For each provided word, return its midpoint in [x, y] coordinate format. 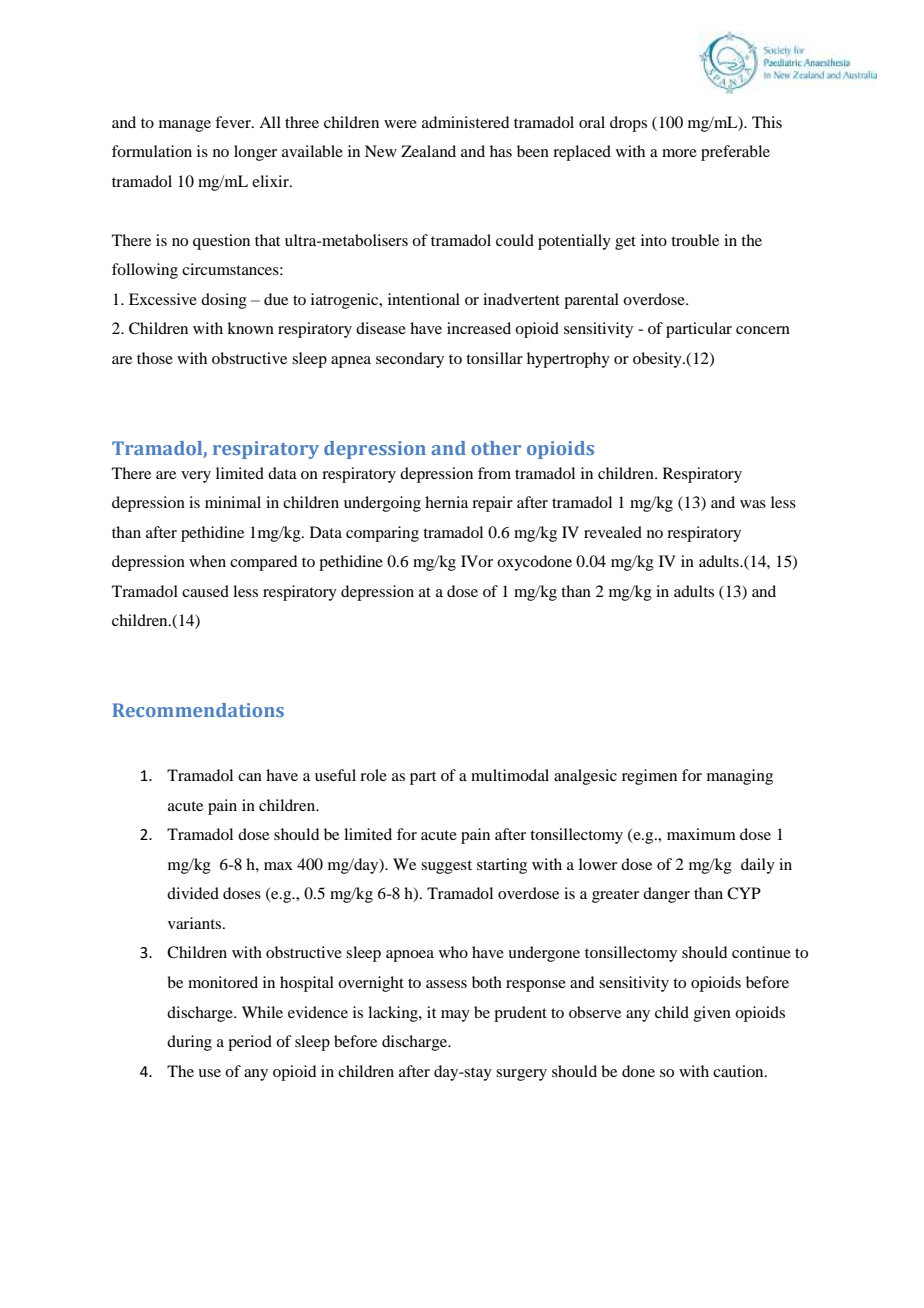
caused [205, 591]
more [679, 153]
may [455, 1016]
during [189, 1043]
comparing [382, 534]
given [712, 1014]
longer [255, 153]
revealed [613, 532]
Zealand [428, 151]
